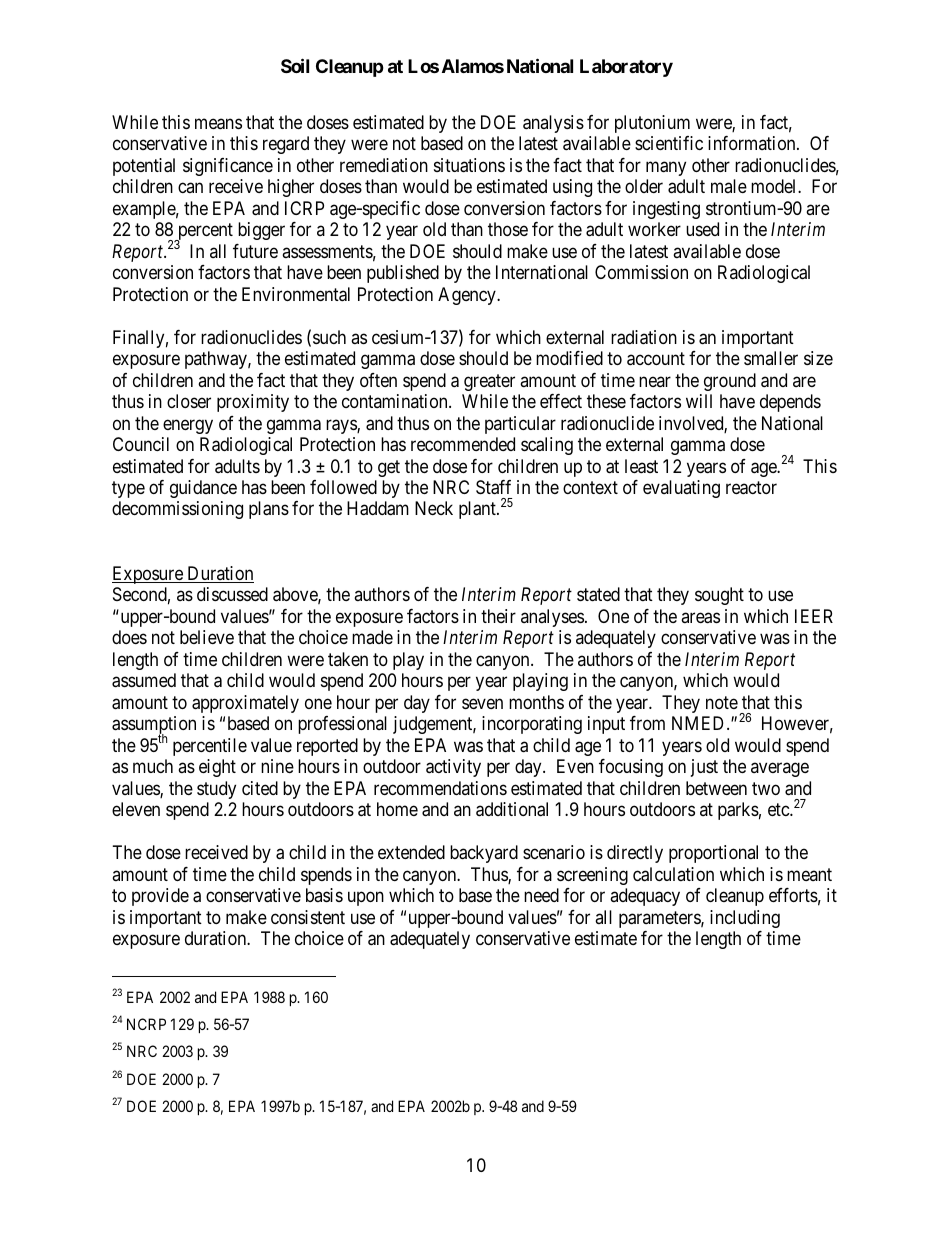  What do you see at coordinates (468, 296) in the page?
I see `Agency` at bounding box center [468, 296].
